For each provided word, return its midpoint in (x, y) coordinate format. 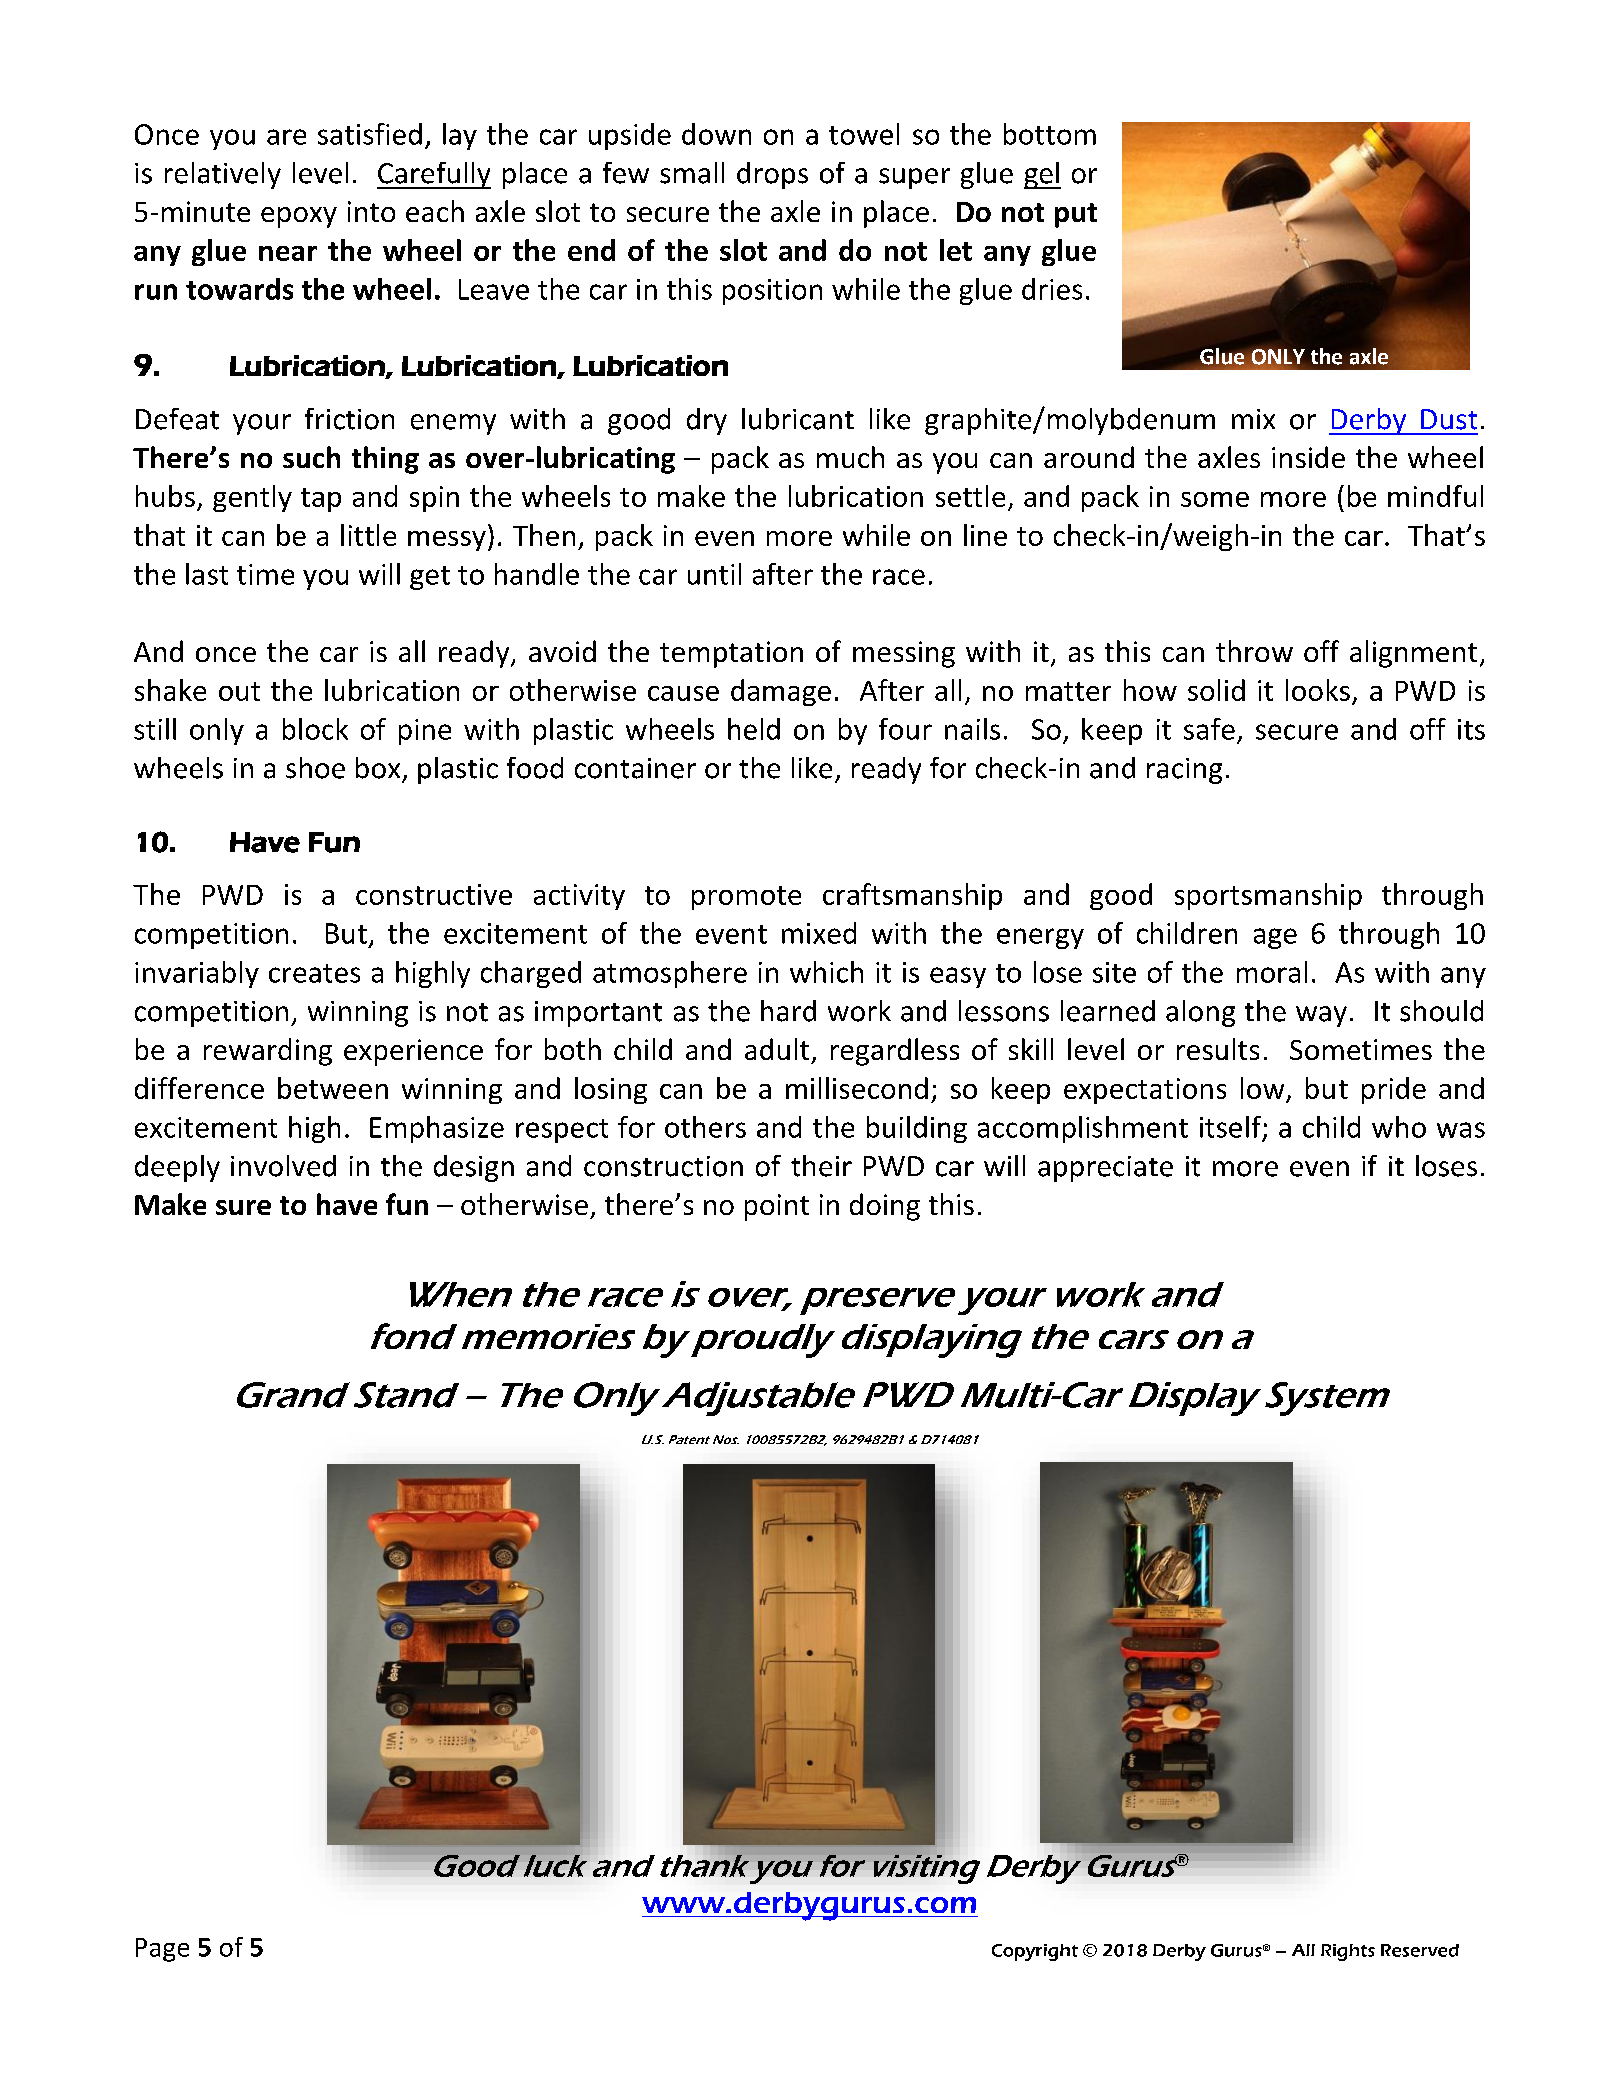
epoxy (299, 217)
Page (162, 1950)
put (1076, 215)
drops (772, 175)
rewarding (268, 1052)
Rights (1348, 1952)
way (1321, 1016)
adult (777, 1049)
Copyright (1035, 1952)
